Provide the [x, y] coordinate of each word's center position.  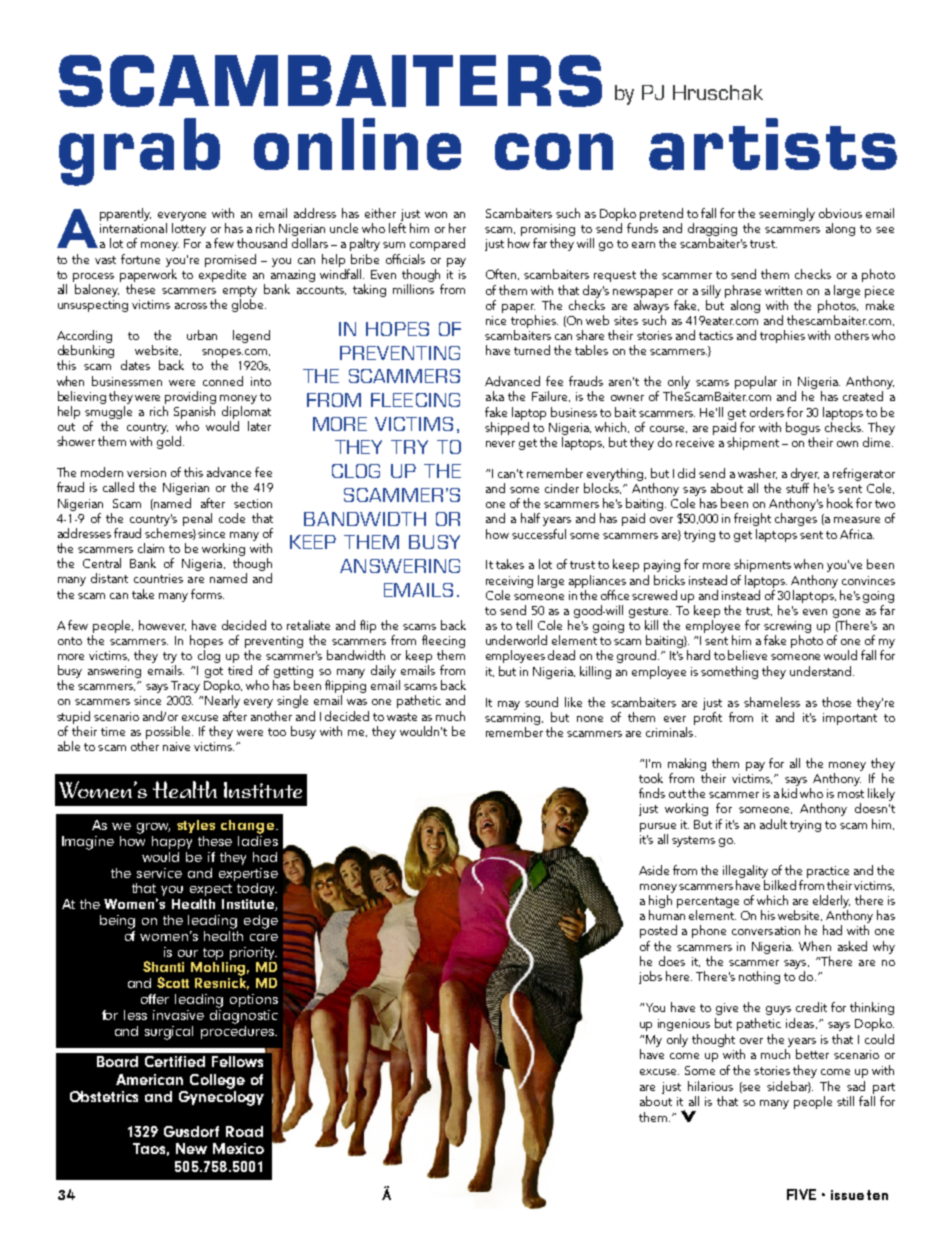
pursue [658, 827]
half [530, 518]
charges [796, 519]
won [436, 215]
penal [197, 519]
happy [172, 842]
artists [773, 144]
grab [139, 152]
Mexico [238, 1148]
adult [773, 824]
